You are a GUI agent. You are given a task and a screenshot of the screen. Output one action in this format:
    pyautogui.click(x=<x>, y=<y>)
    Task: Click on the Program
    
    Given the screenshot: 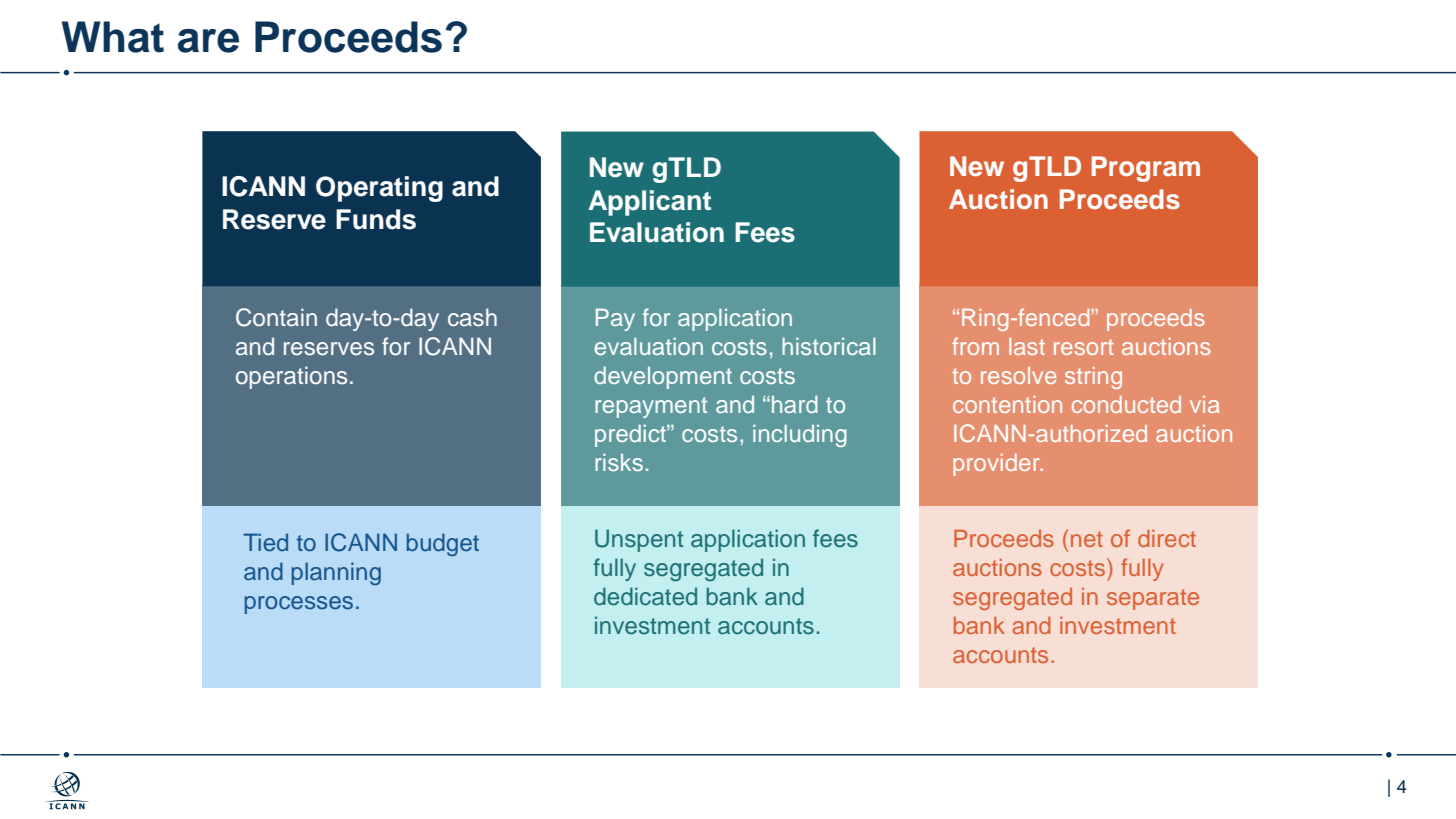 What is the action you would take?
    pyautogui.click(x=1146, y=169)
